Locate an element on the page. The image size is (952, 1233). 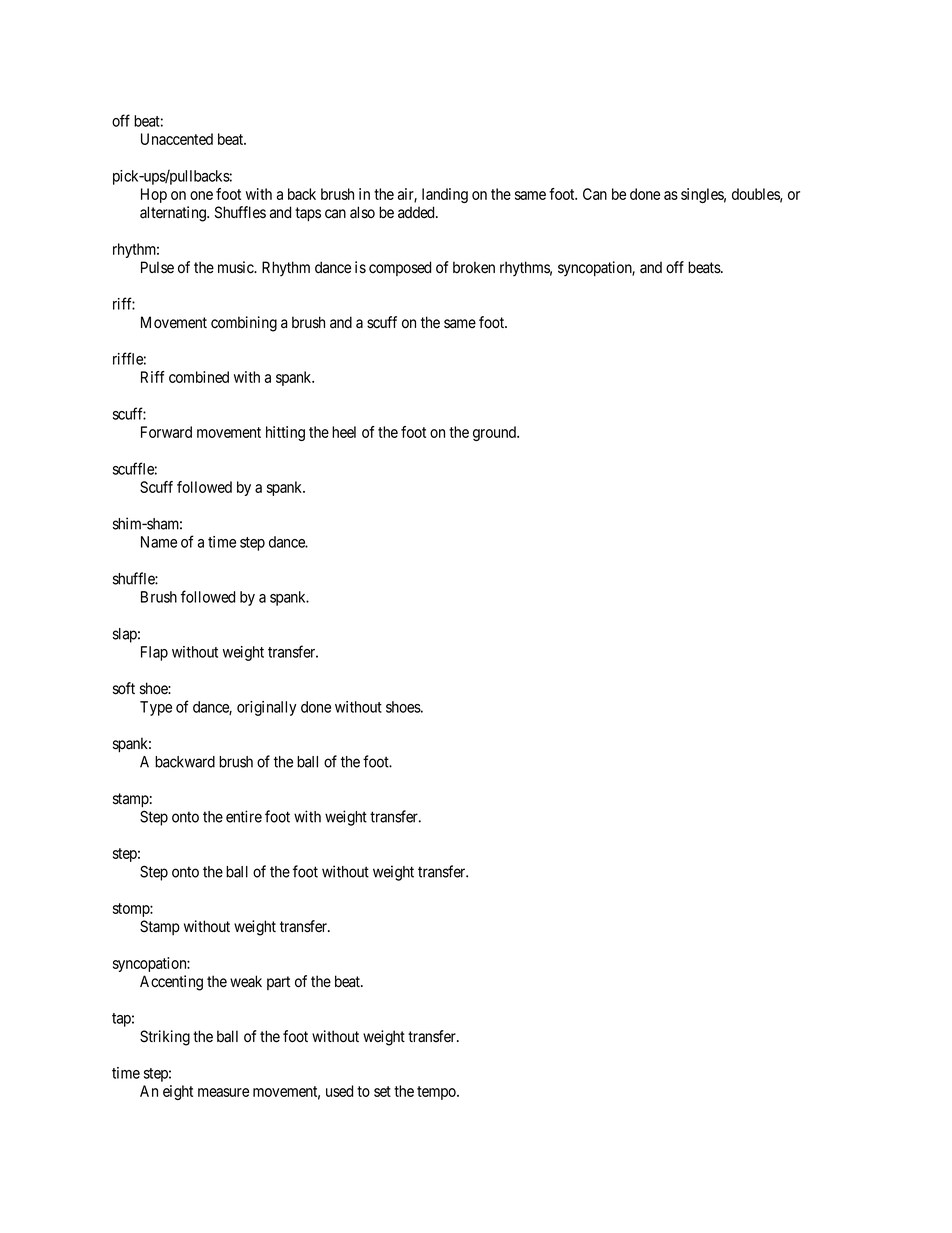
landing is located at coordinates (445, 195).
